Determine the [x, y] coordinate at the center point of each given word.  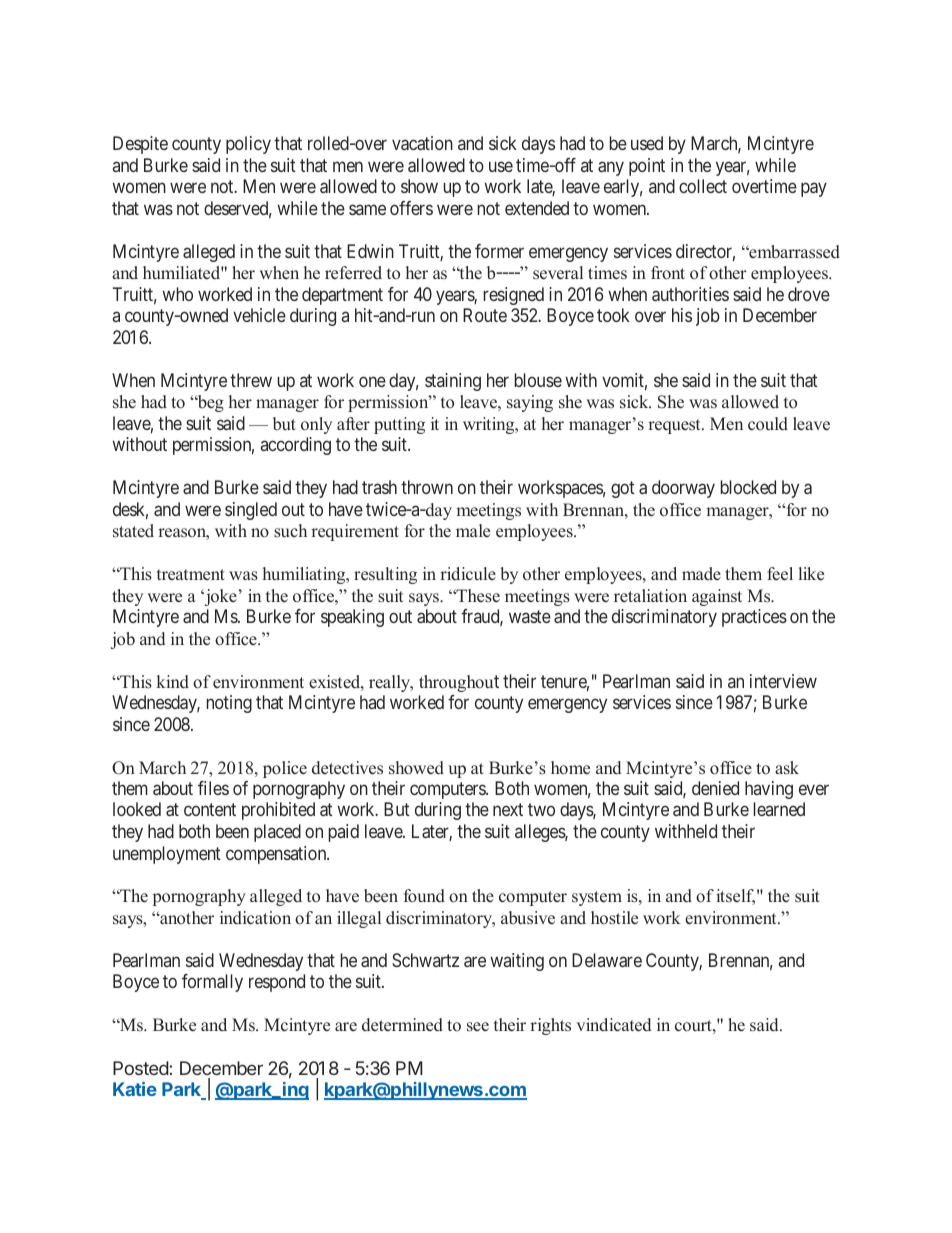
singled [251, 511]
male [473, 531]
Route [485, 315]
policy [248, 145]
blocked [748, 487]
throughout [459, 683]
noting [229, 704]
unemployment [167, 855]
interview [783, 681]
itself [735, 897]
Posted [141, 1068]
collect [703, 186]
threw [251, 380]
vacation [422, 143]
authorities [690, 294]
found [424, 896]
